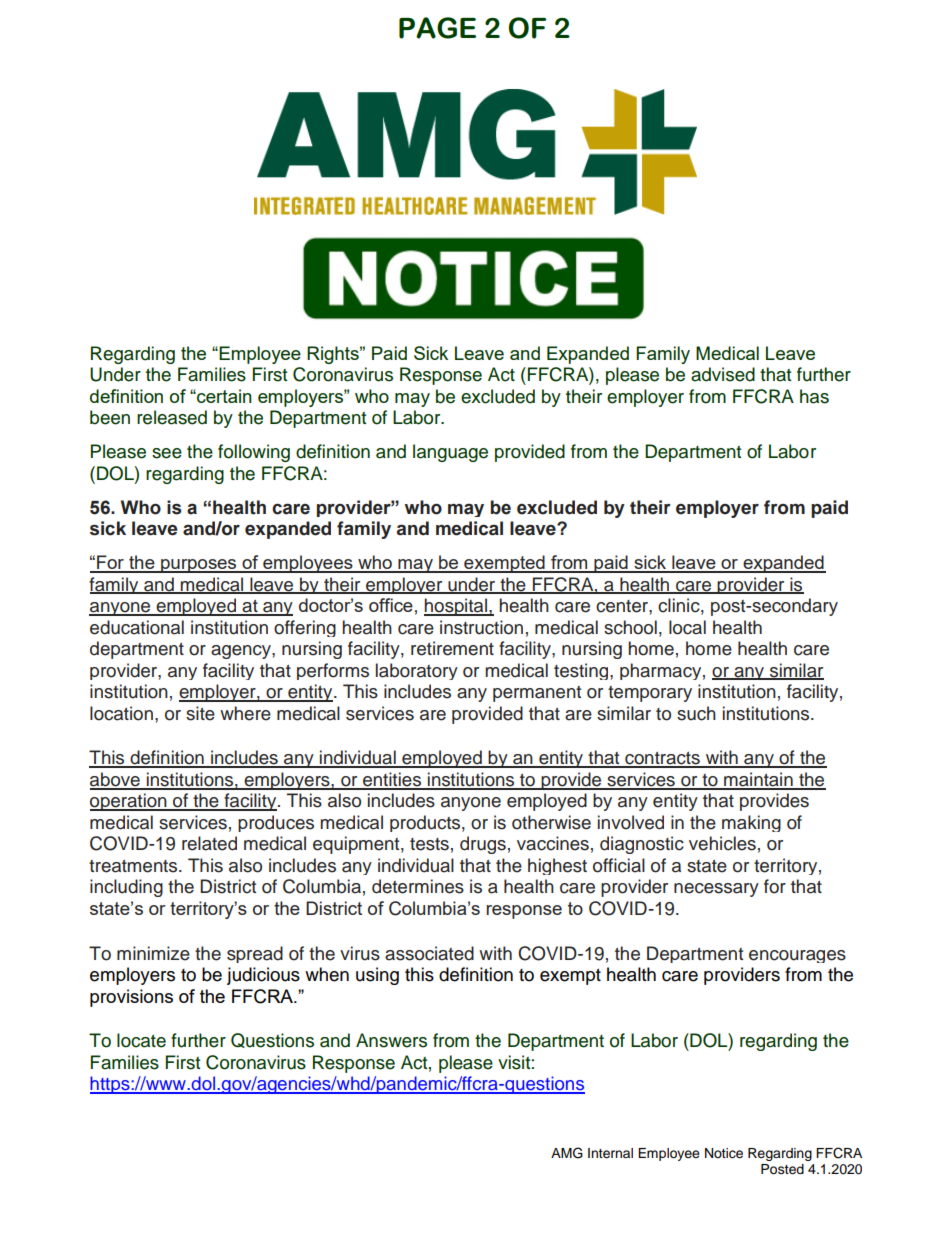 The image size is (952, 1233). What do you see at coordinates (141, 1040) in the screenshot?
I see `locate` at bounding box center [141, 1040].
